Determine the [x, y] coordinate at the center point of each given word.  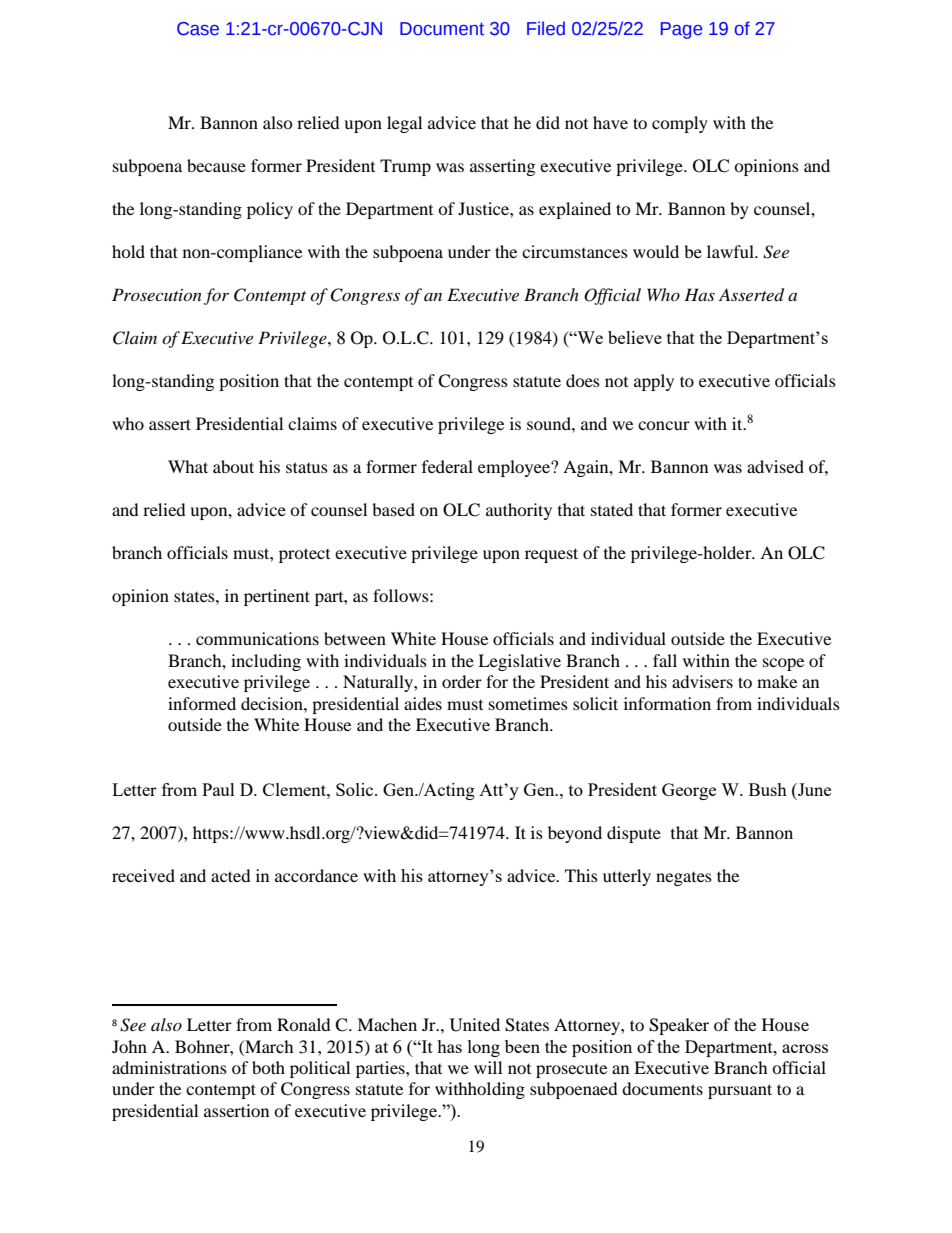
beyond [575, 834]
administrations [169, 1067]
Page [681, 30]
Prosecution [157, 294]
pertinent [277, 597]
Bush [768, 789]
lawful [731, 251]
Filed [546, 28]
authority [519, 511]
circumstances [575, 251]
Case [198, 29]
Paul [218, 789]
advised [775, 466]
